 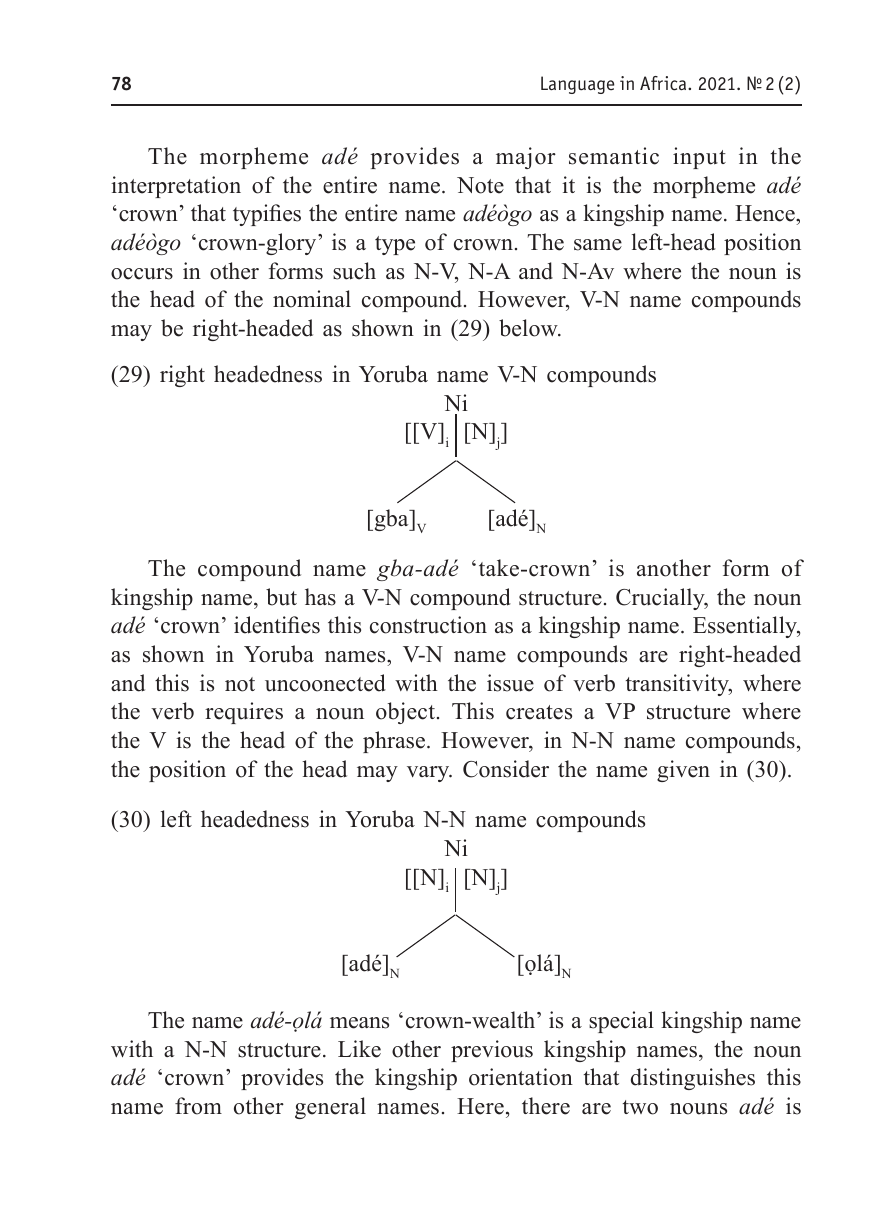 What do you see at coordinates (678, 685) in the screenshot?
I see `transitivity` at bounding box center [678, 685].
